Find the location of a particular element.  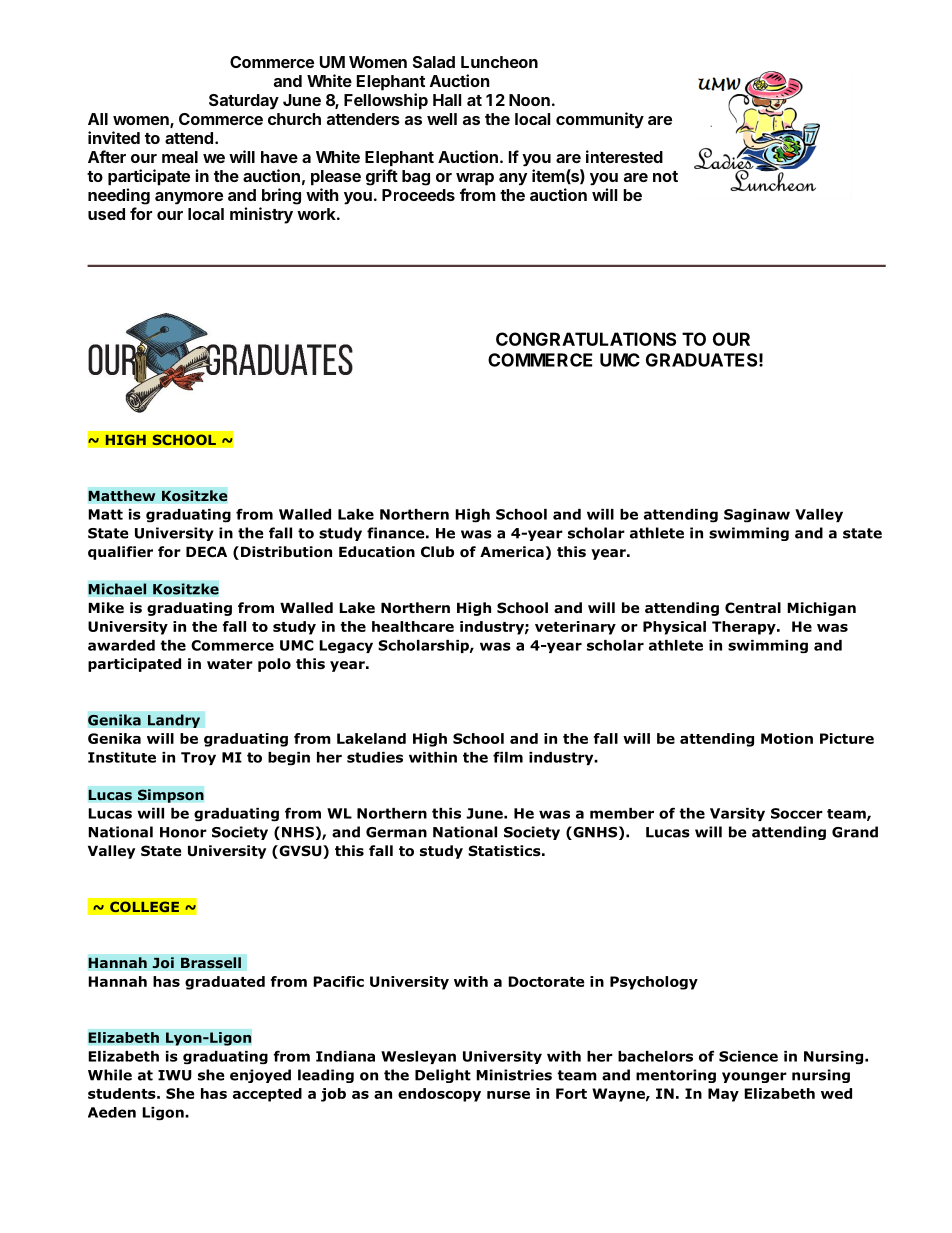

Saturday is located at coordinates (244, 101).
